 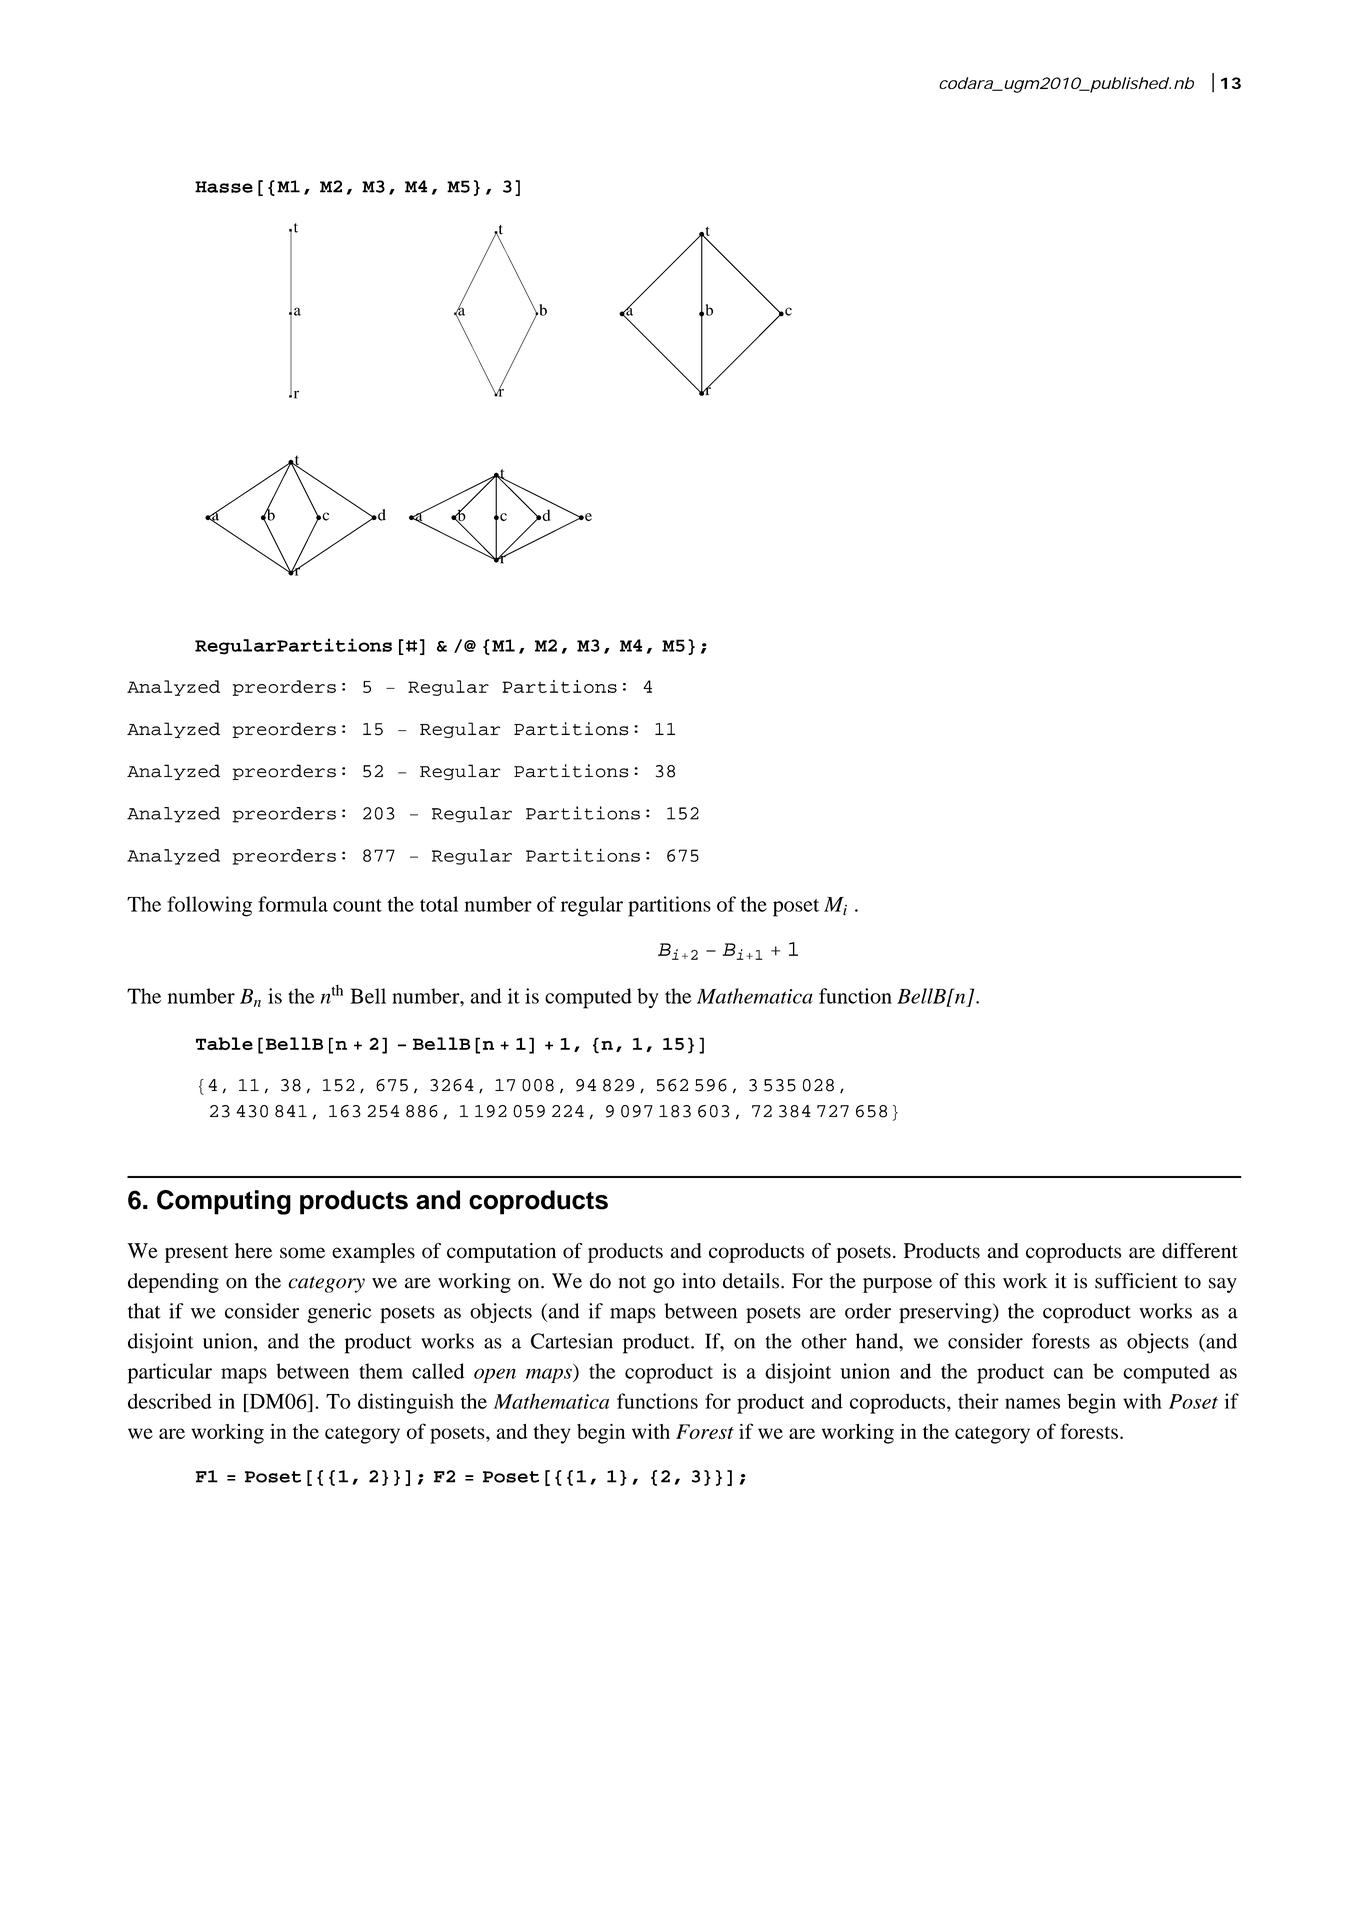 I want to click on into, so click(x=699, y=1281).
